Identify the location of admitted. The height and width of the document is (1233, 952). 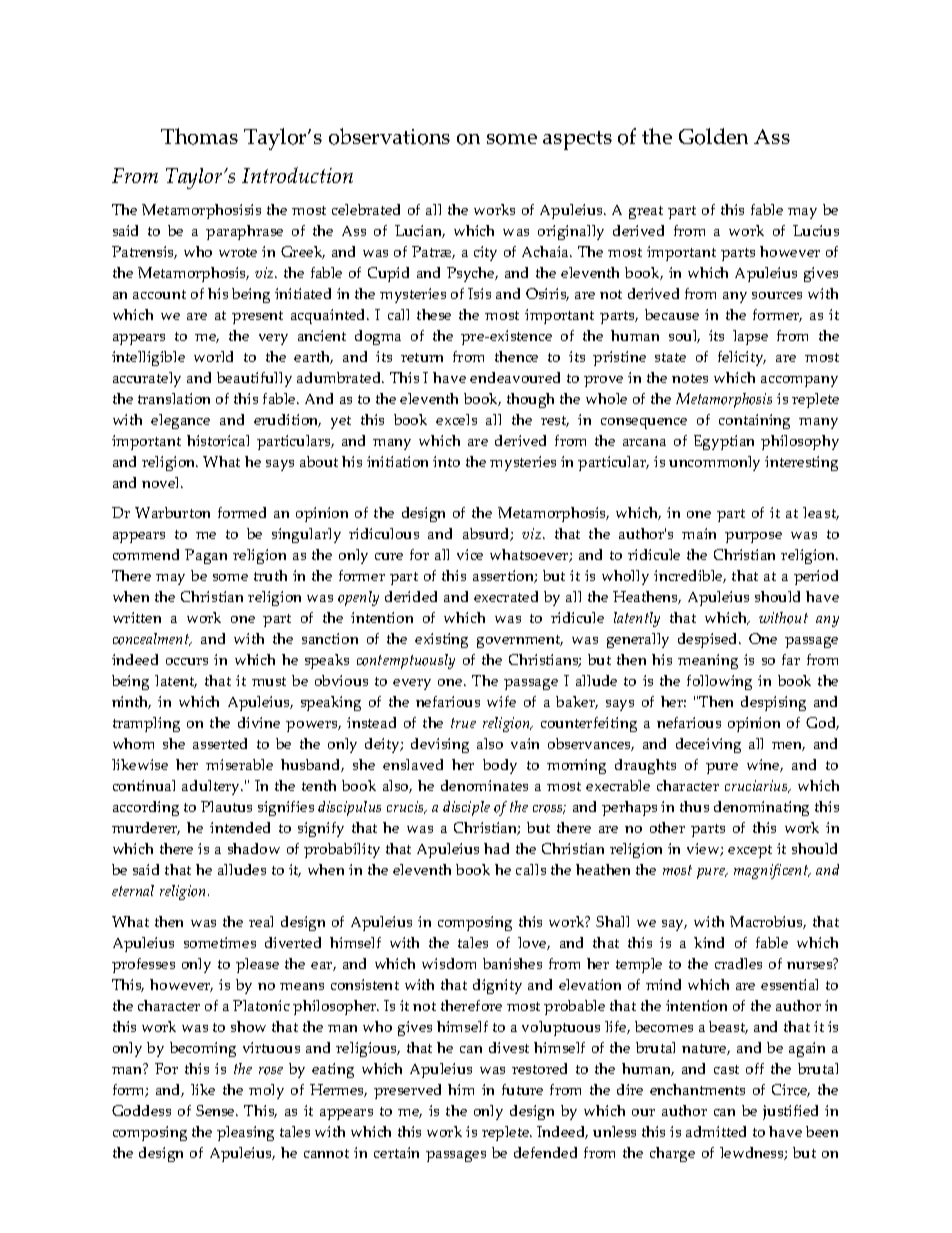
(716, 1131).
